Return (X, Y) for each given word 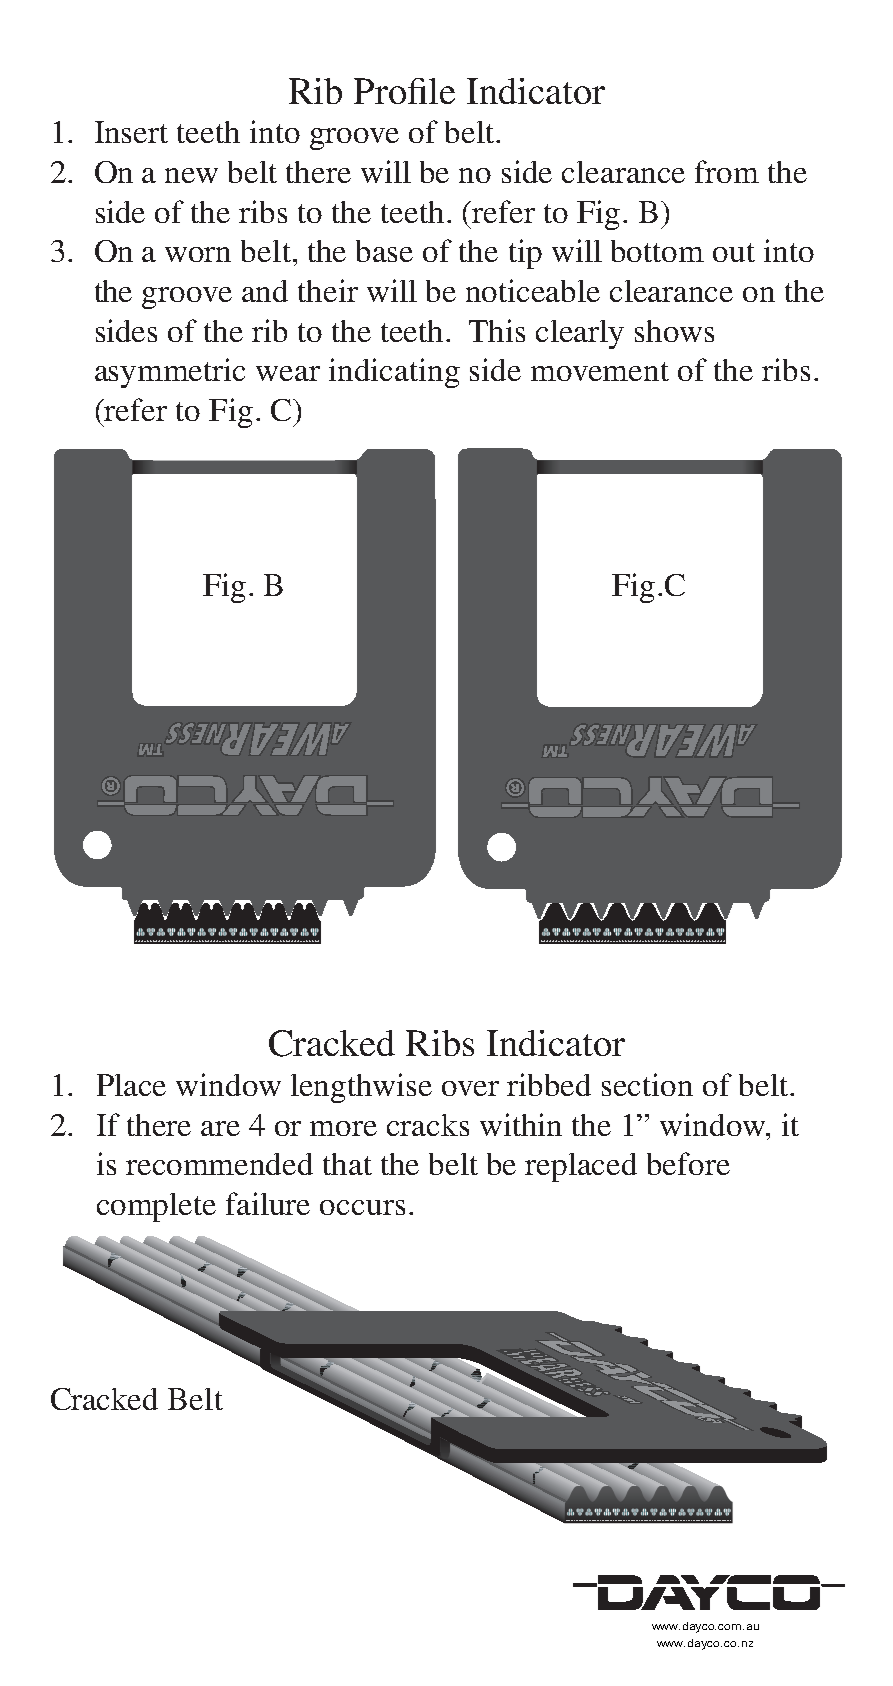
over (470, 1088)
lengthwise (361, 1088)
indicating (394, 373)
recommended (219, 1164)
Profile (404, 91)
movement (600, 371)
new (191, 175)
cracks (428, 1125)
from (727, 171)
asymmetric (170, 373)
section (647, 1084)
